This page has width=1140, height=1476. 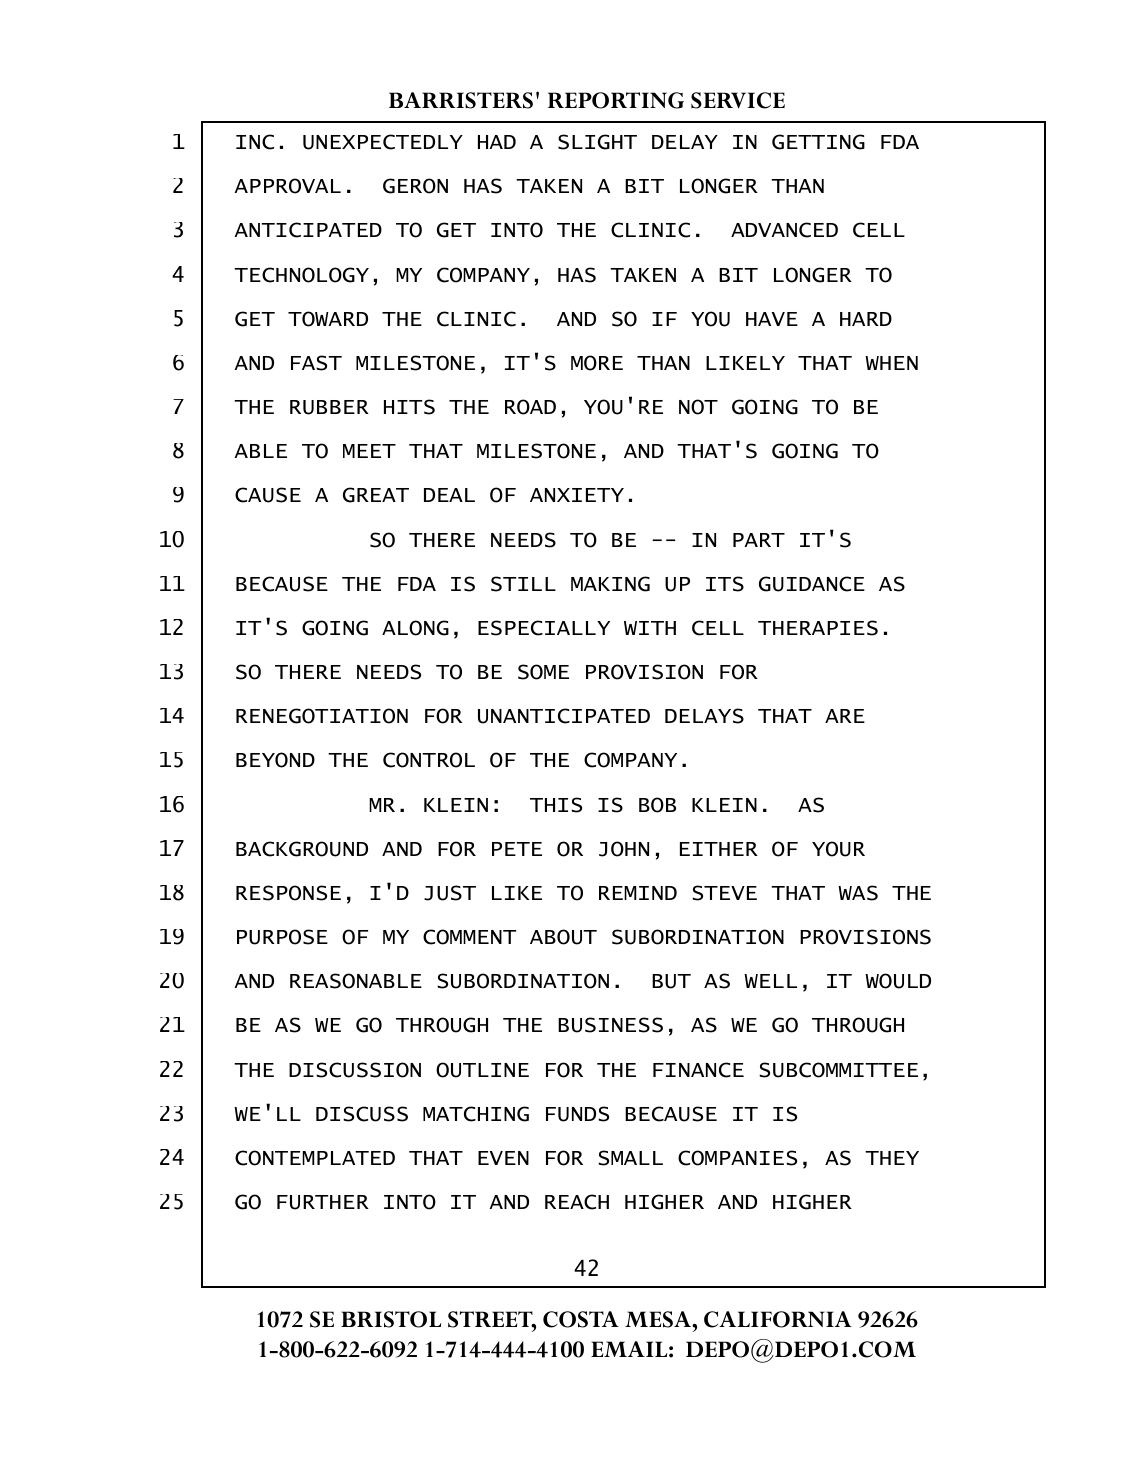 What do you see at coordinates (543, 672) in the page?
I see `SOME` at bounding box center [543, 672].
